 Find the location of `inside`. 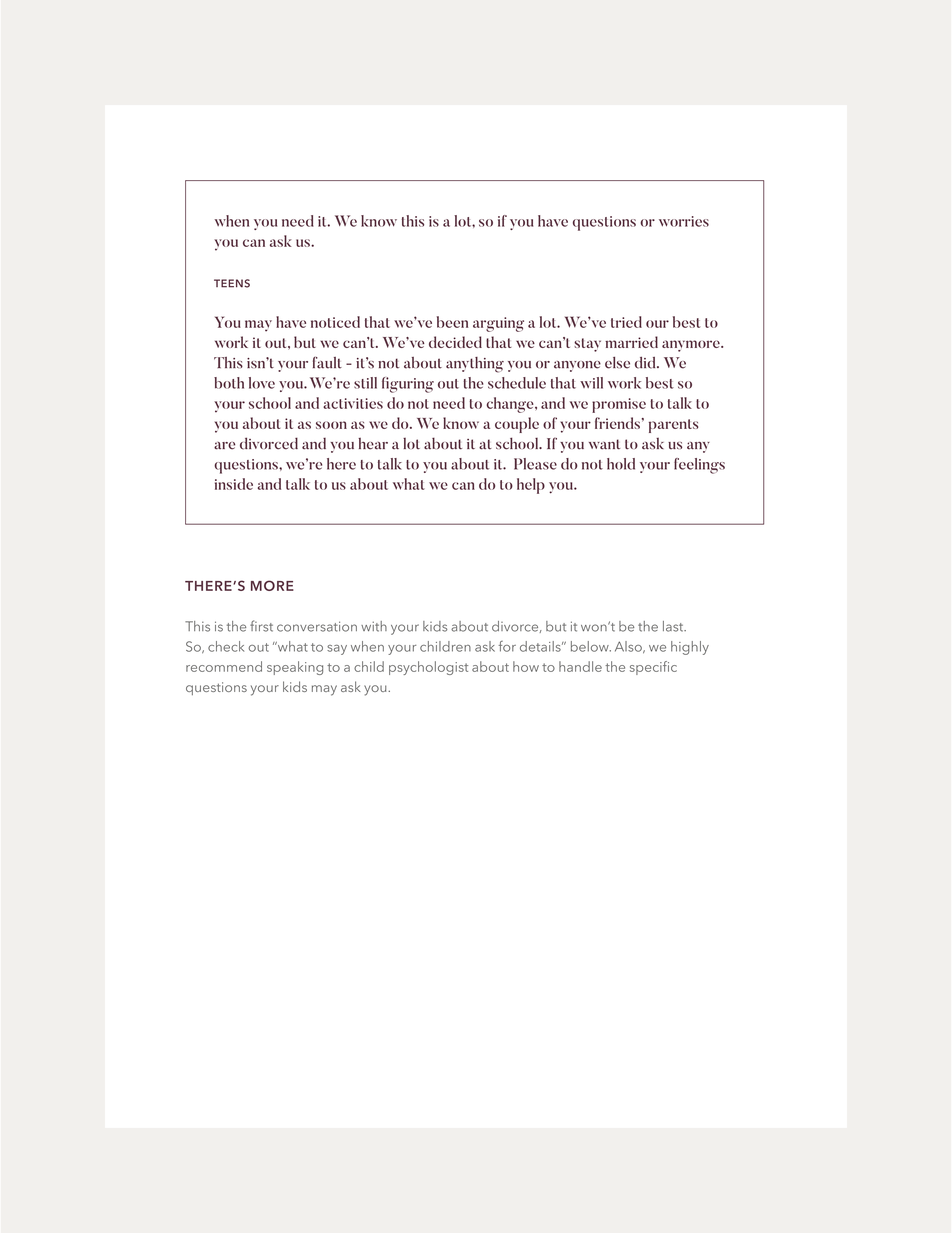

inside is located at coordinates (234, 484).
